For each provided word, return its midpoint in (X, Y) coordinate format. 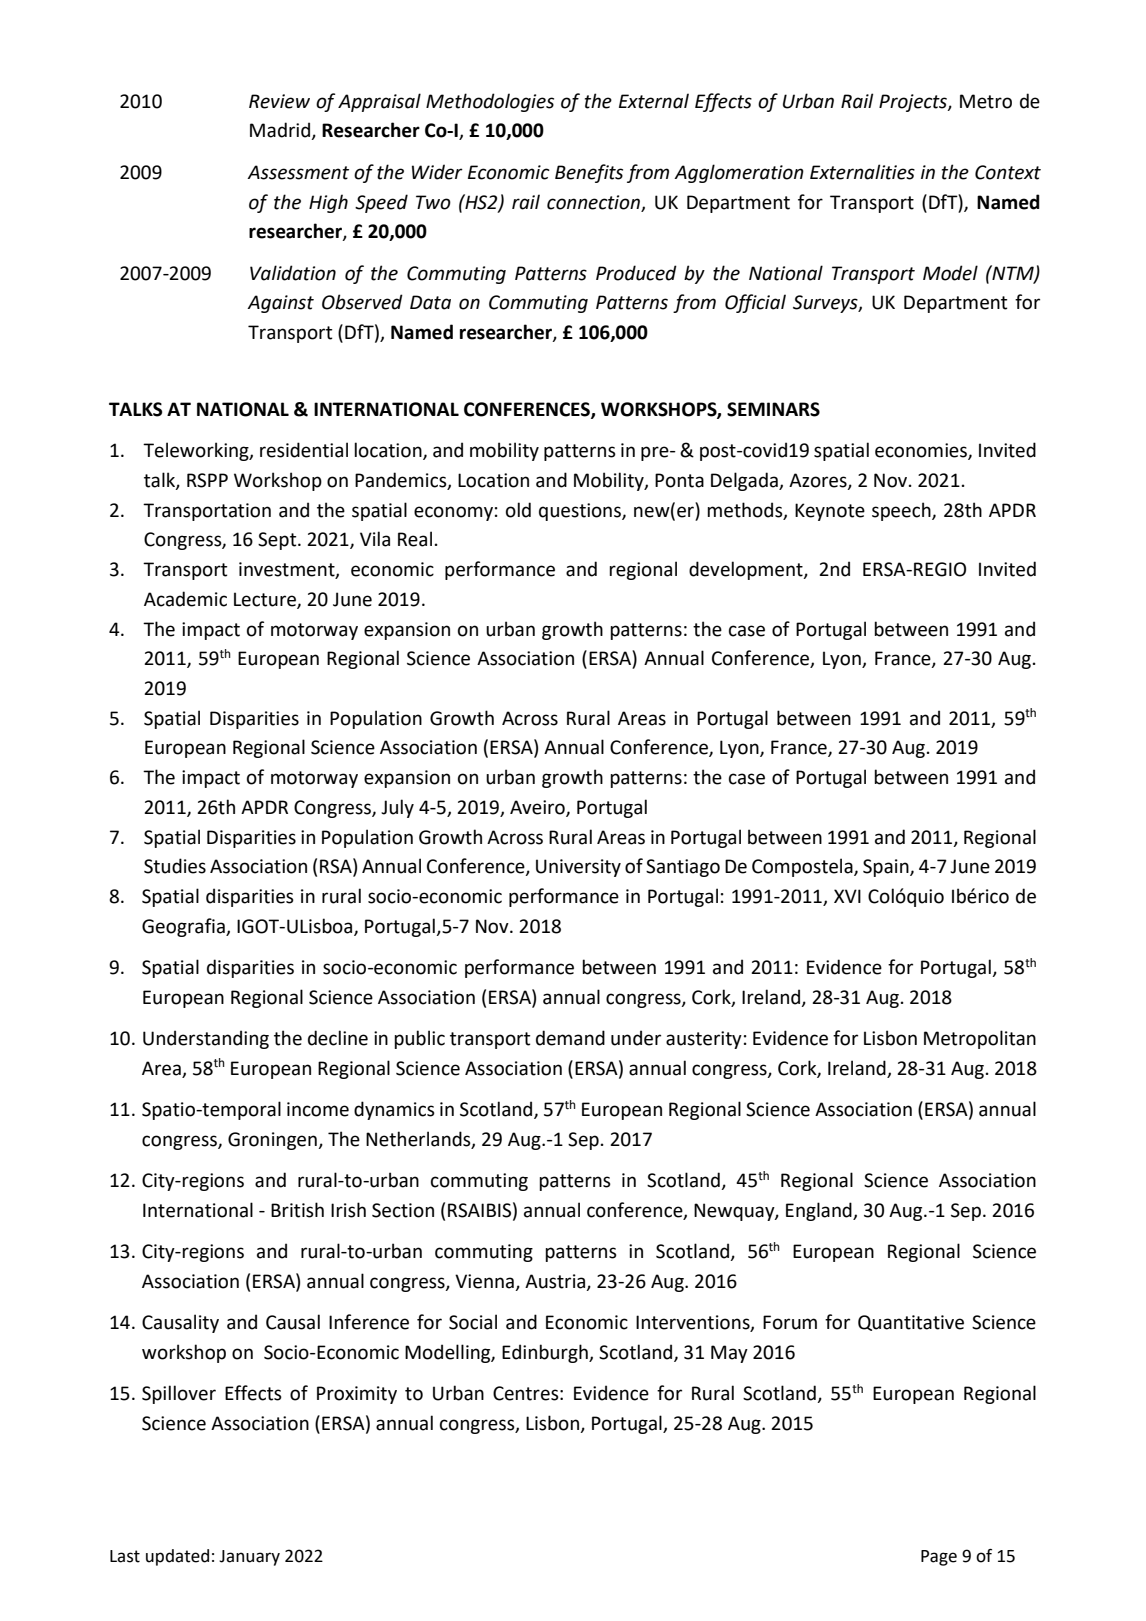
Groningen (273, 1141)
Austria (556, 1282)
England (820, 1211)
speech (902, 511)
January (249, 1558)
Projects (914, 103)
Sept (278, 541)
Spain (887, 868)
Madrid (281, 131)
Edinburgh (546, 1353)
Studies (175, 866)
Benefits (589, 173)
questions (581, 512)
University (578, 868)
